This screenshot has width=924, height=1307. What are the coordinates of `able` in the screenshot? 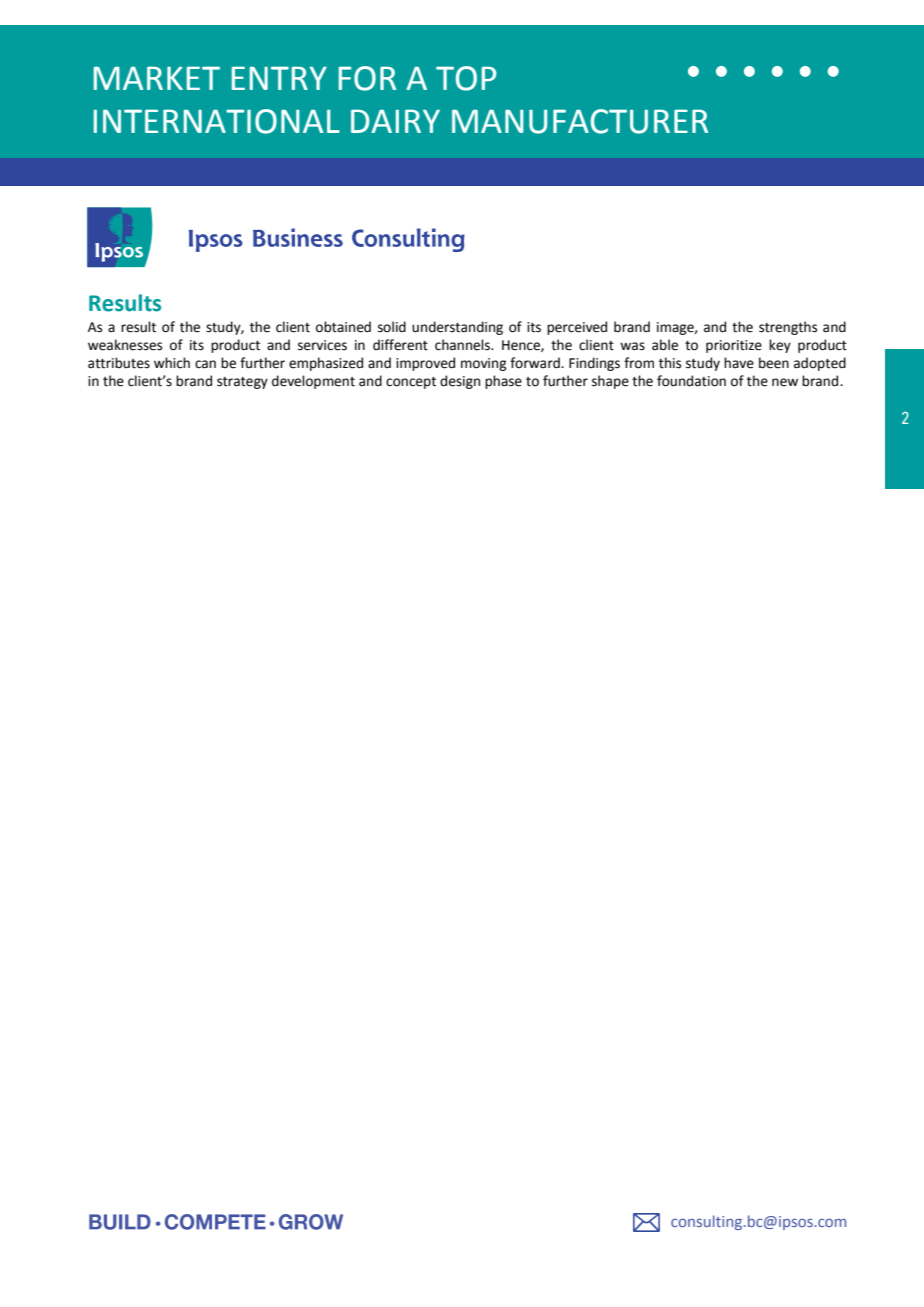 It's located at (665, 345).
